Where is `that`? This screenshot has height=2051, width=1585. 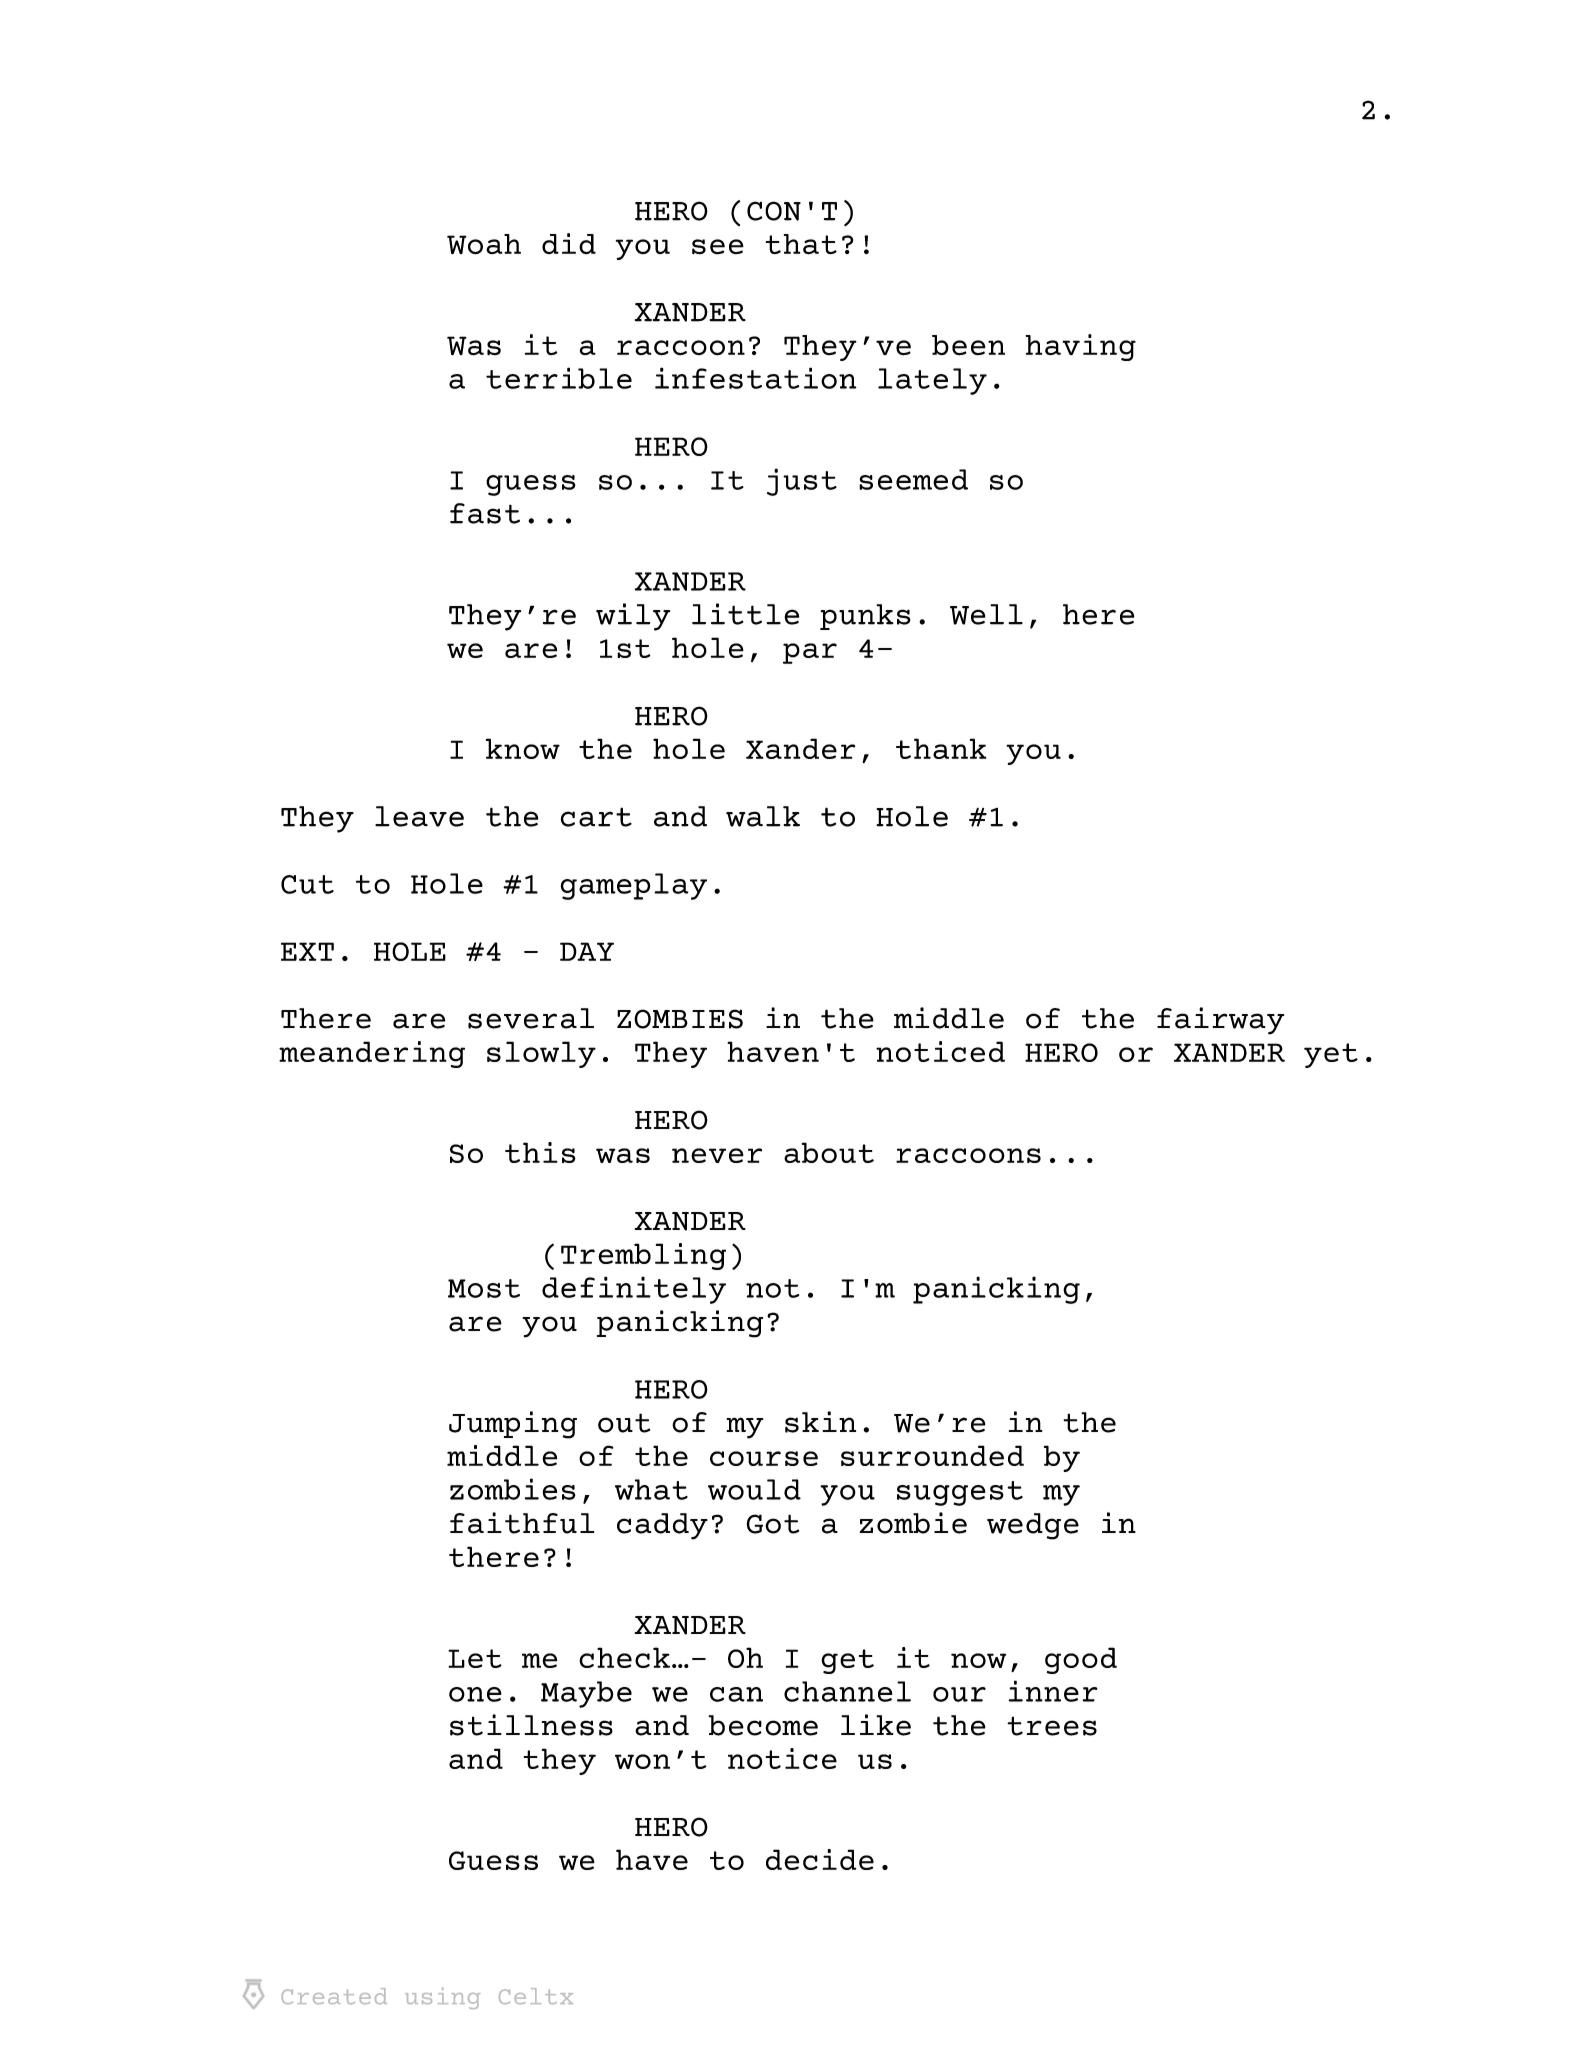 that is located at coordinates (801, 244).
